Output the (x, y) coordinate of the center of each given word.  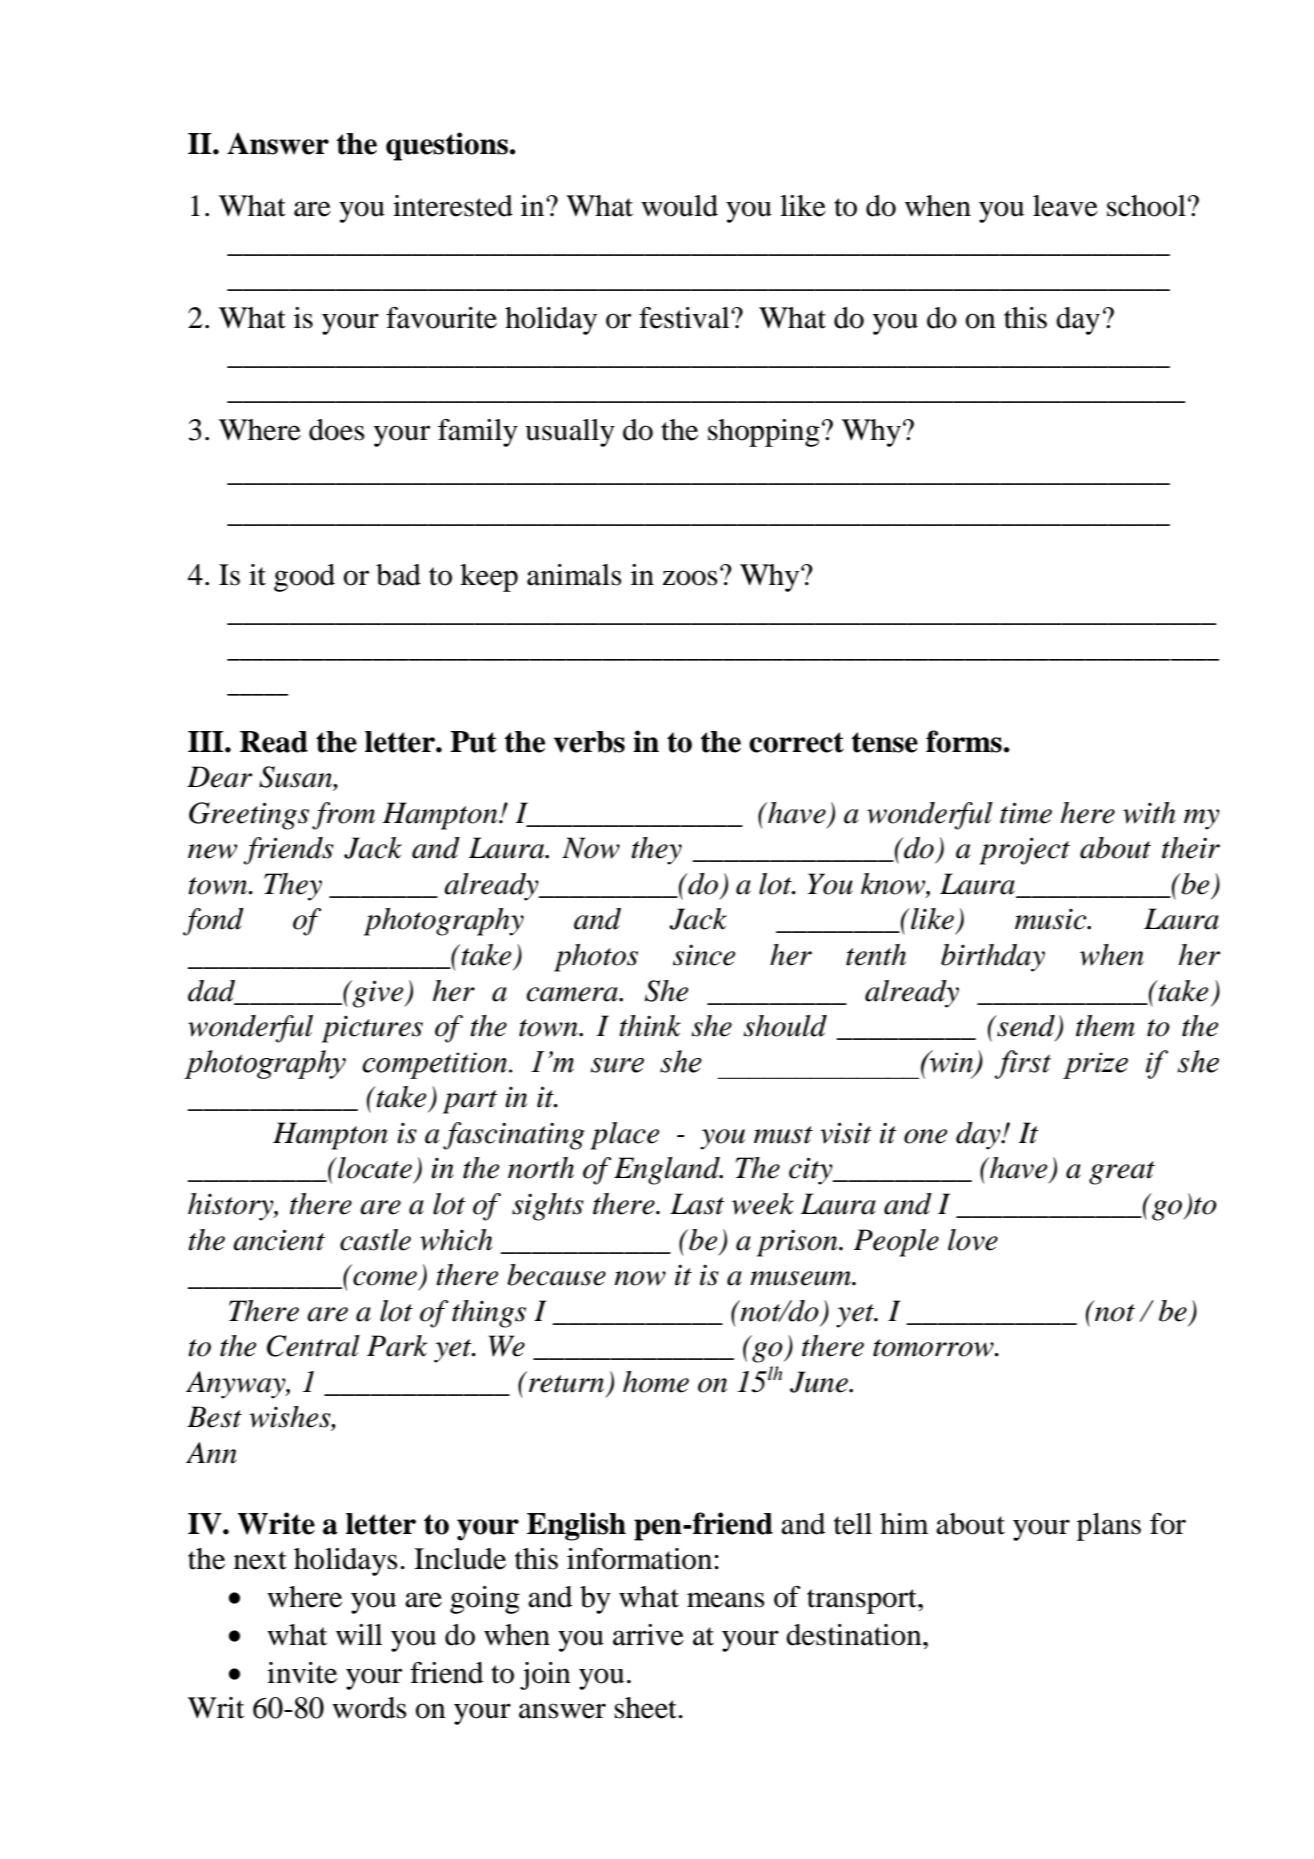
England (668, 1171)
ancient (279, 1240)
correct (796, 742)
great (1122, 1173)
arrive (648, 1635)
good (304, 578)
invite (302, 1673)
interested (453, 206)
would (679, 206)
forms (964, 741)
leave (1065, 206)
